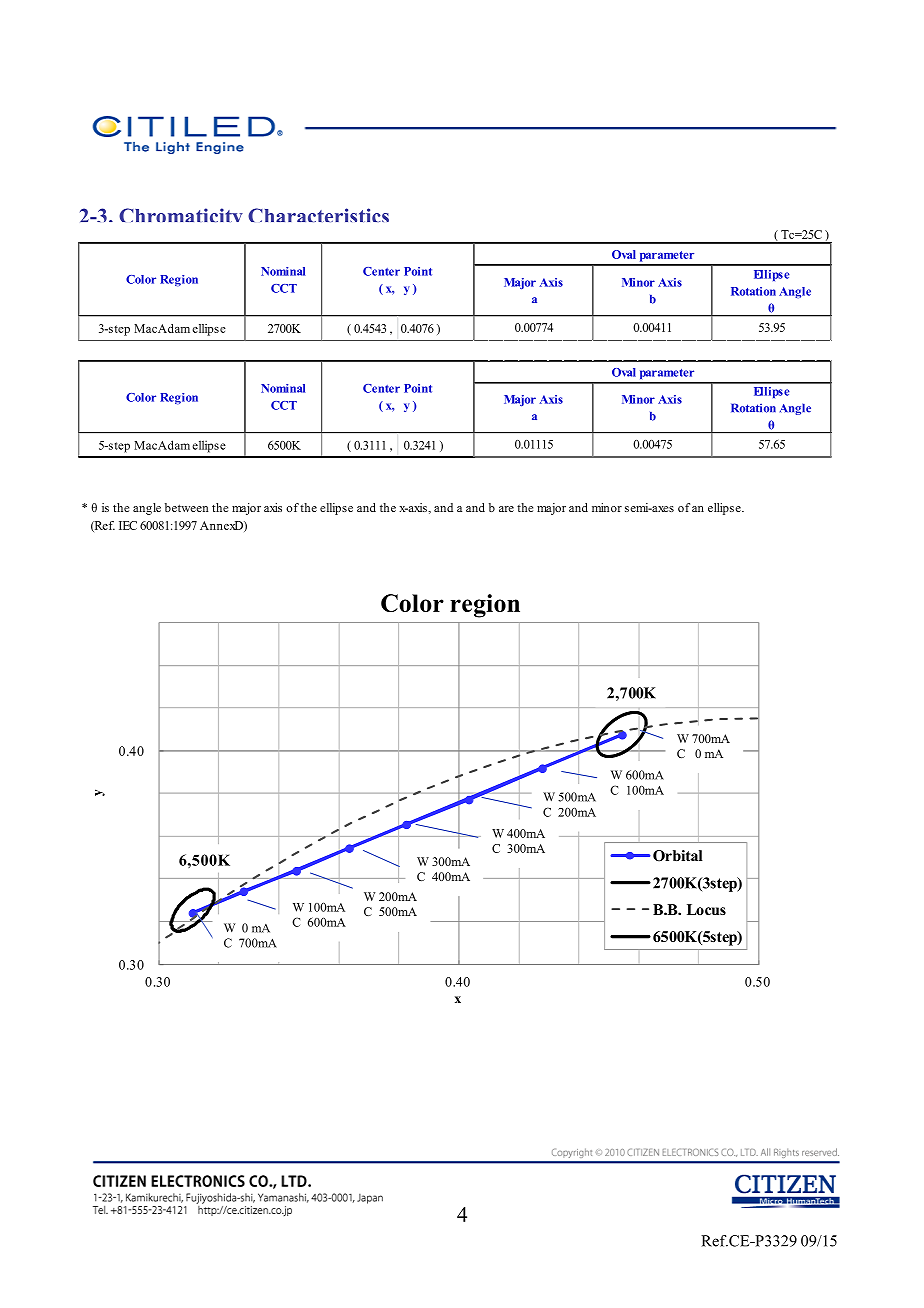  Describe the element at coordinates (678, 856) in the screenshot. I see `Orbital` at that location.
